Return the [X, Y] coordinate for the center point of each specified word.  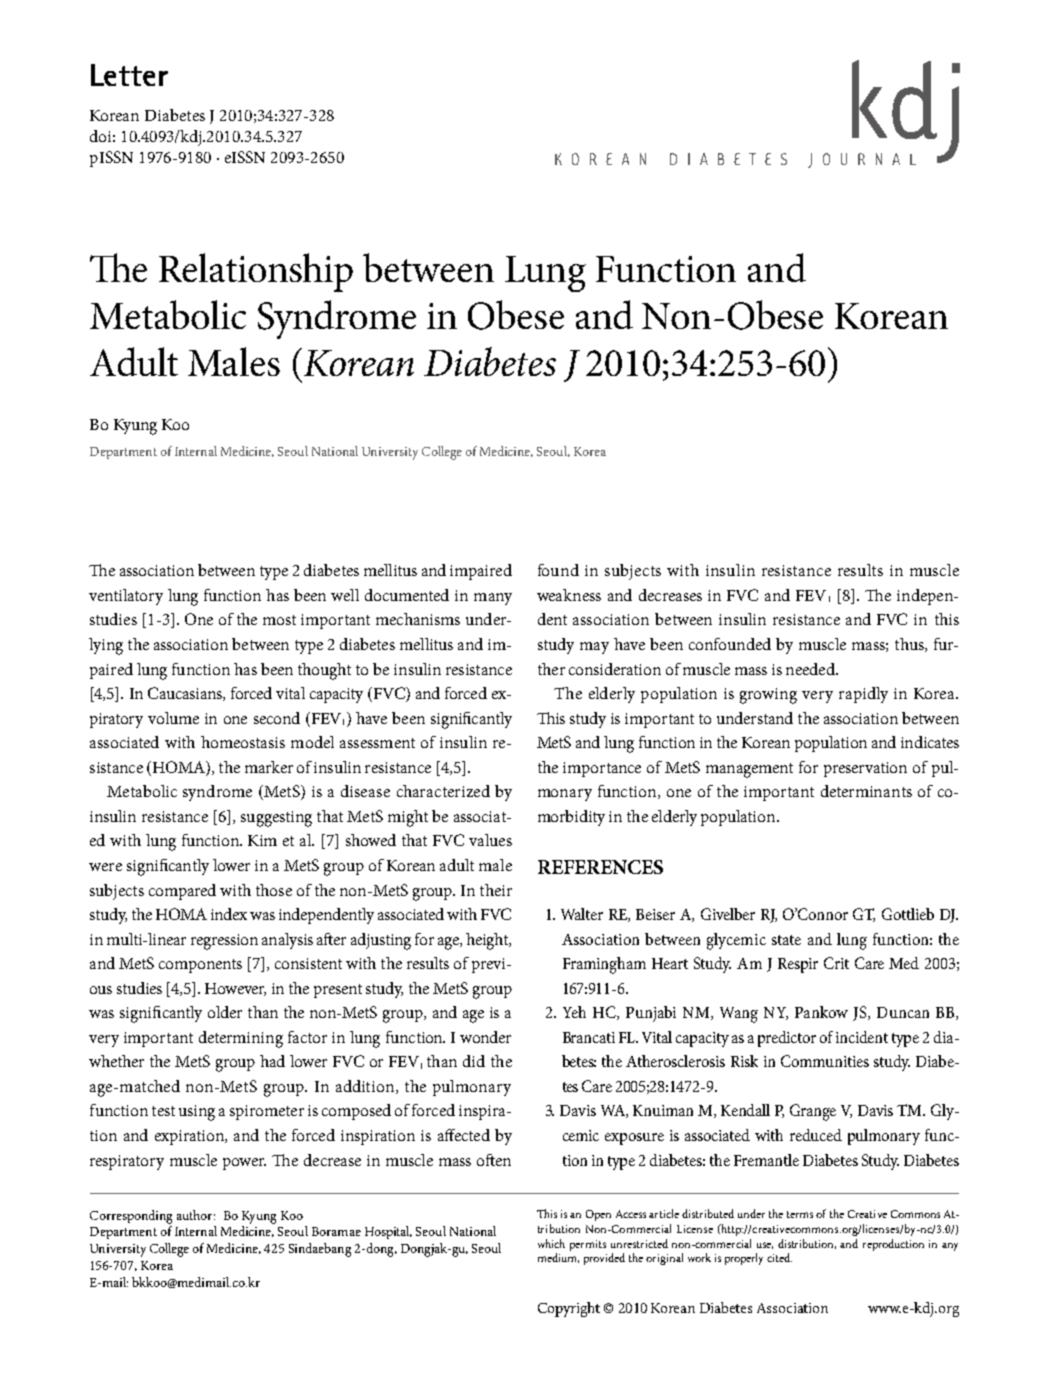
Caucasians [186, 694]
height [488, 941]
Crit [836, 963]
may [594, 648]
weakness [569, 595]
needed [811, 669]
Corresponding [131, 1217]
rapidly [863, 695]
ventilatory [126, 597]
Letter [129, 75]
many [493, 599]
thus [910, 645]
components [200, 966]
